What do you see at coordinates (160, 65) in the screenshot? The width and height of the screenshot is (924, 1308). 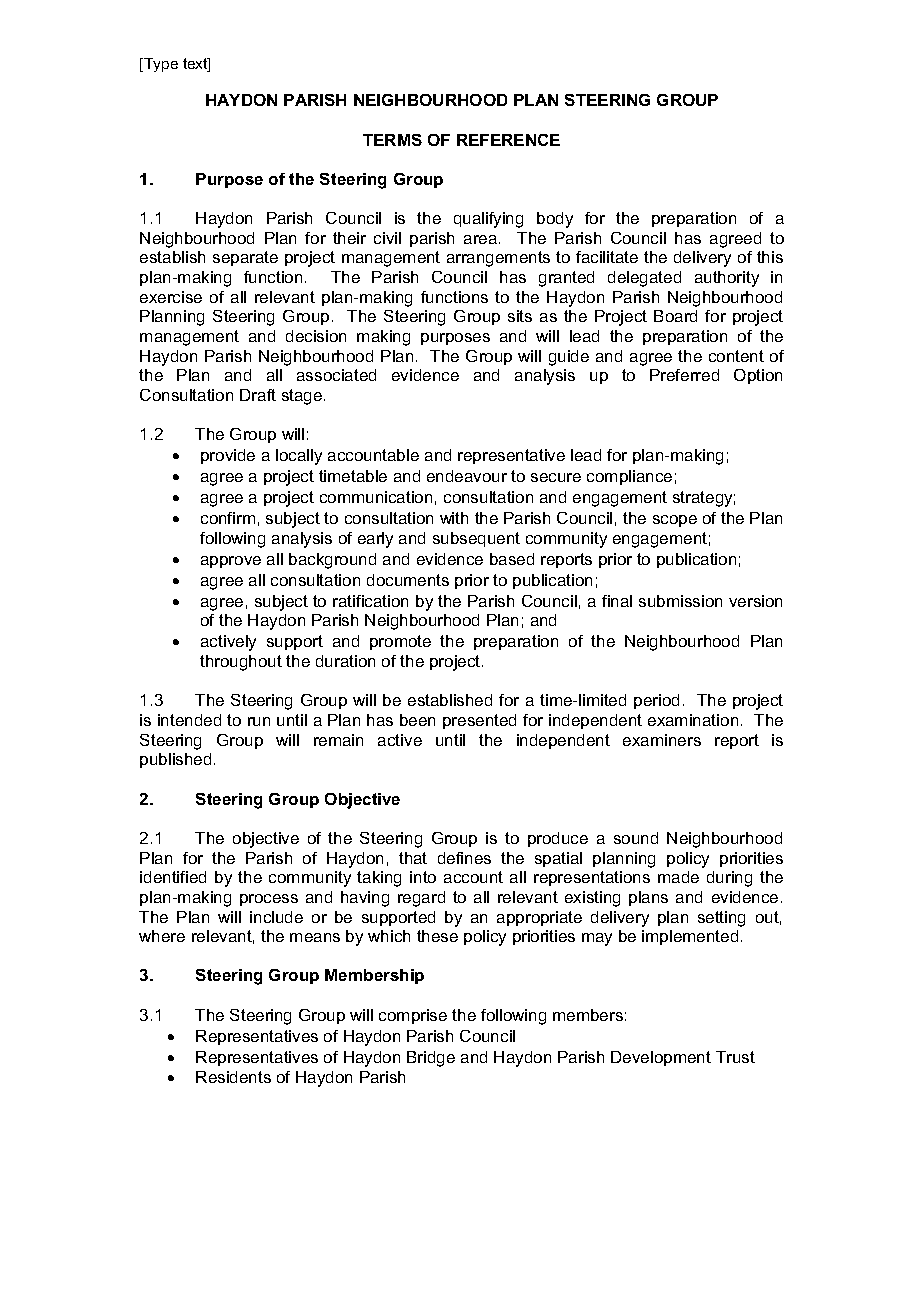 I see `Type` at bounding box center [160, 65].
